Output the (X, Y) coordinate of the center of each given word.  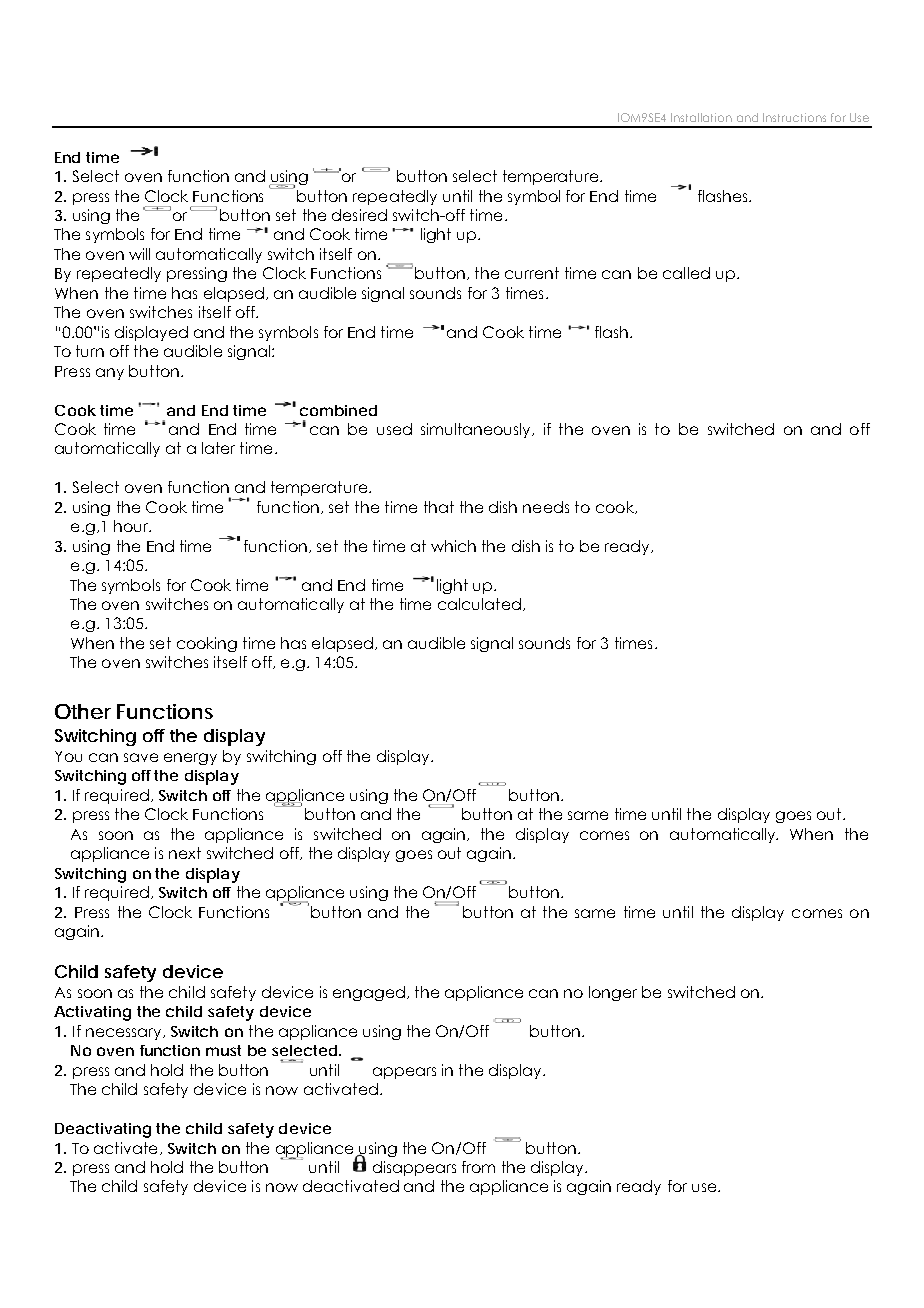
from (478, 1167)
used (394, 429)
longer (613, 993)
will (139, 254)
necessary (125, 1034)
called (686, 273)
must (223, 1050)
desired (359, 215)
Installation (701, 117)
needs (546, 507)
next (185, 853)
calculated (479, 604)
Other (83, 711)
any (110, 374)
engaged (369, 993)
